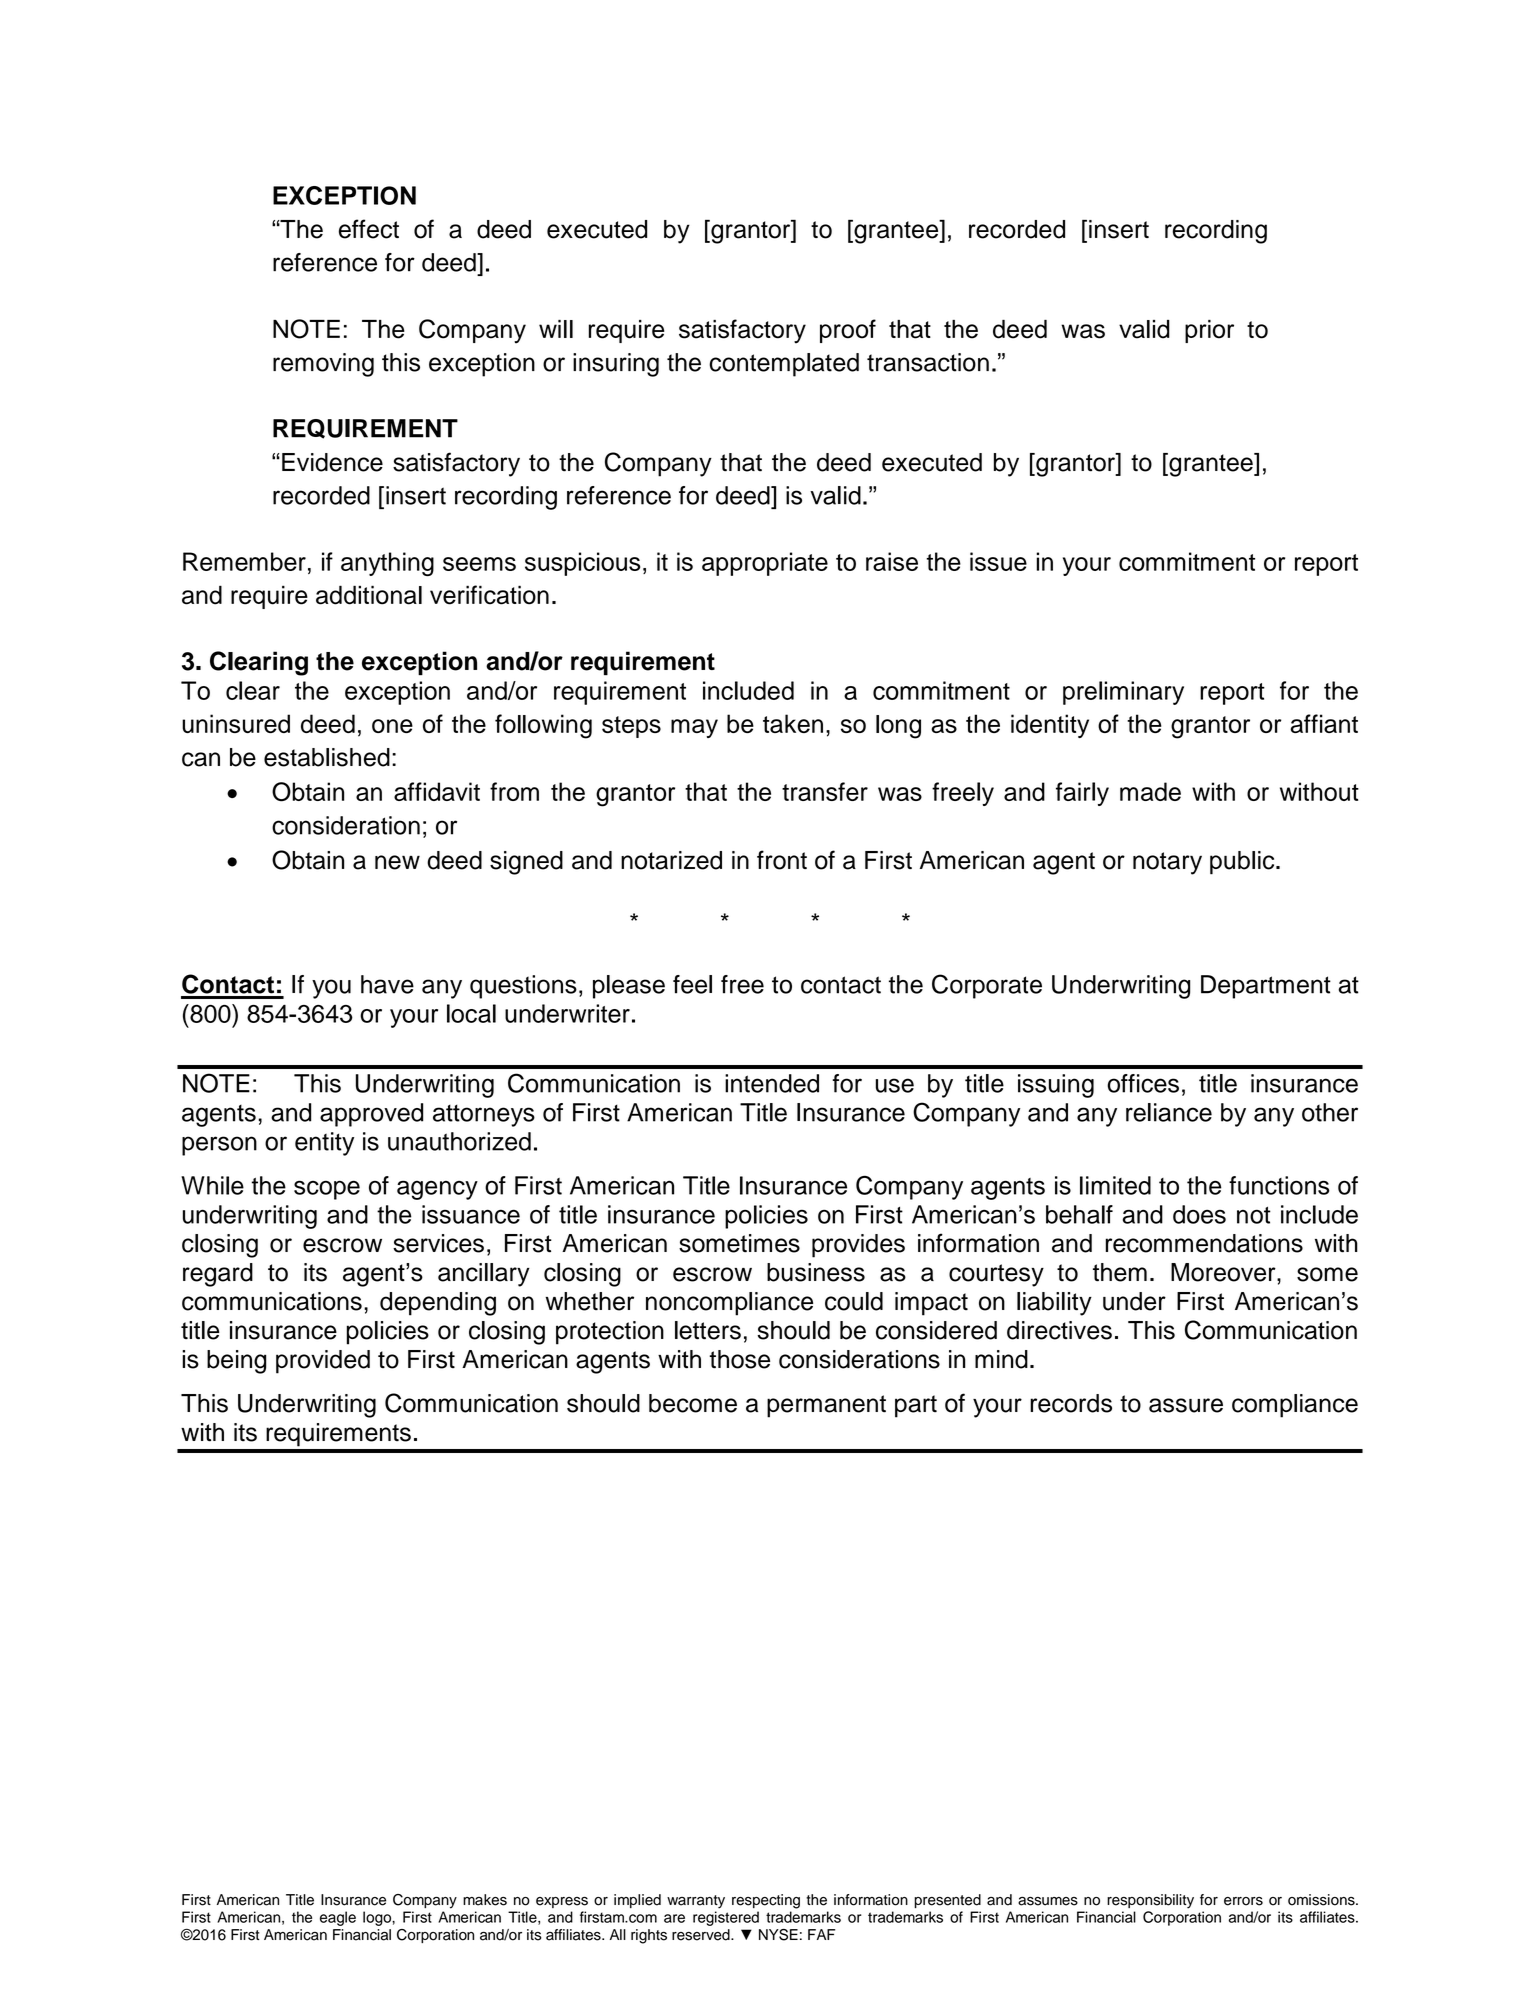  What do you see at coordinates (392, 726) in the screenshot?
I see `one` at bounding box center [392, 726].
